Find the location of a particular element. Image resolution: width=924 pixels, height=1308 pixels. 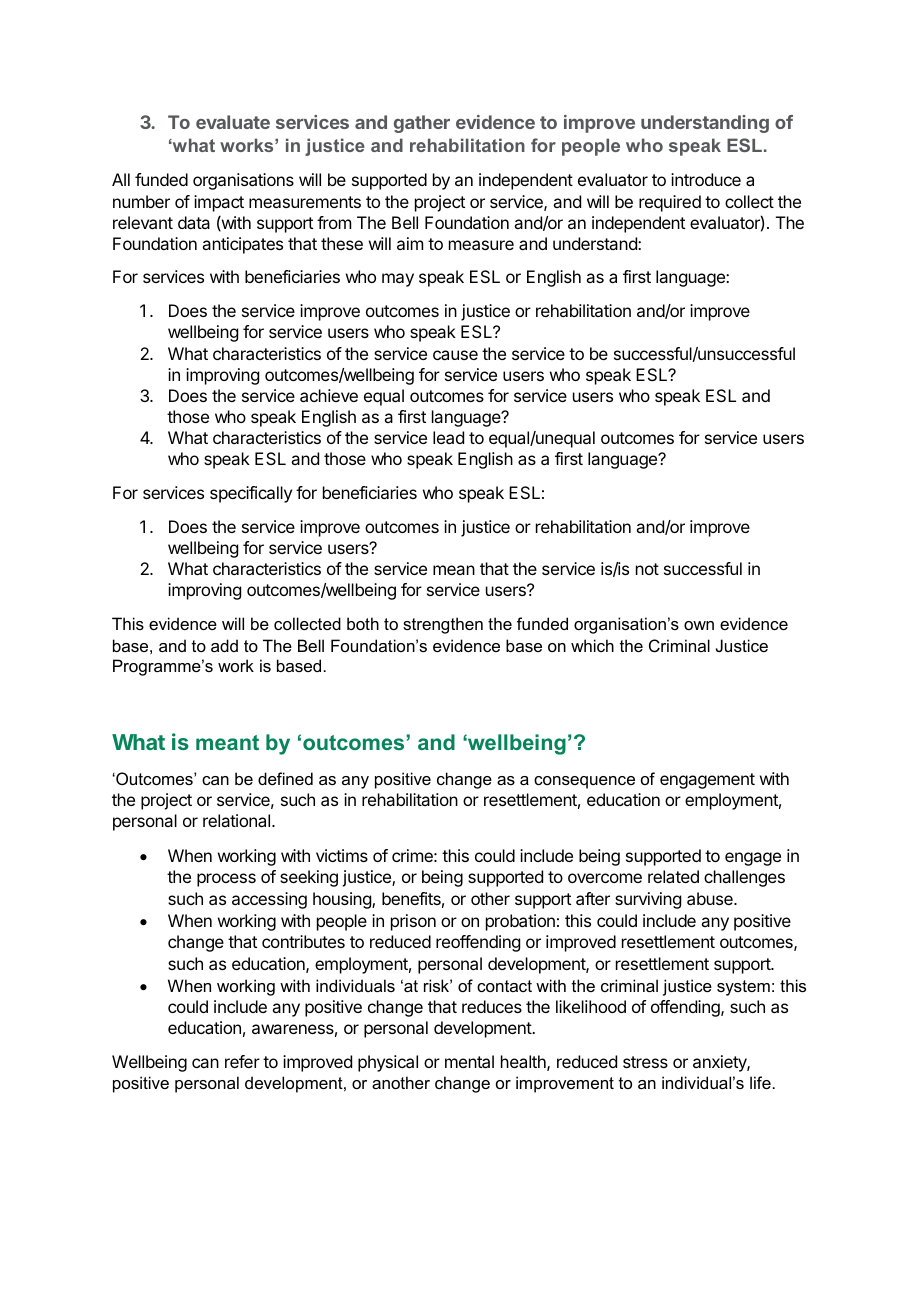

introduce is located at coordinates (706, 179).
